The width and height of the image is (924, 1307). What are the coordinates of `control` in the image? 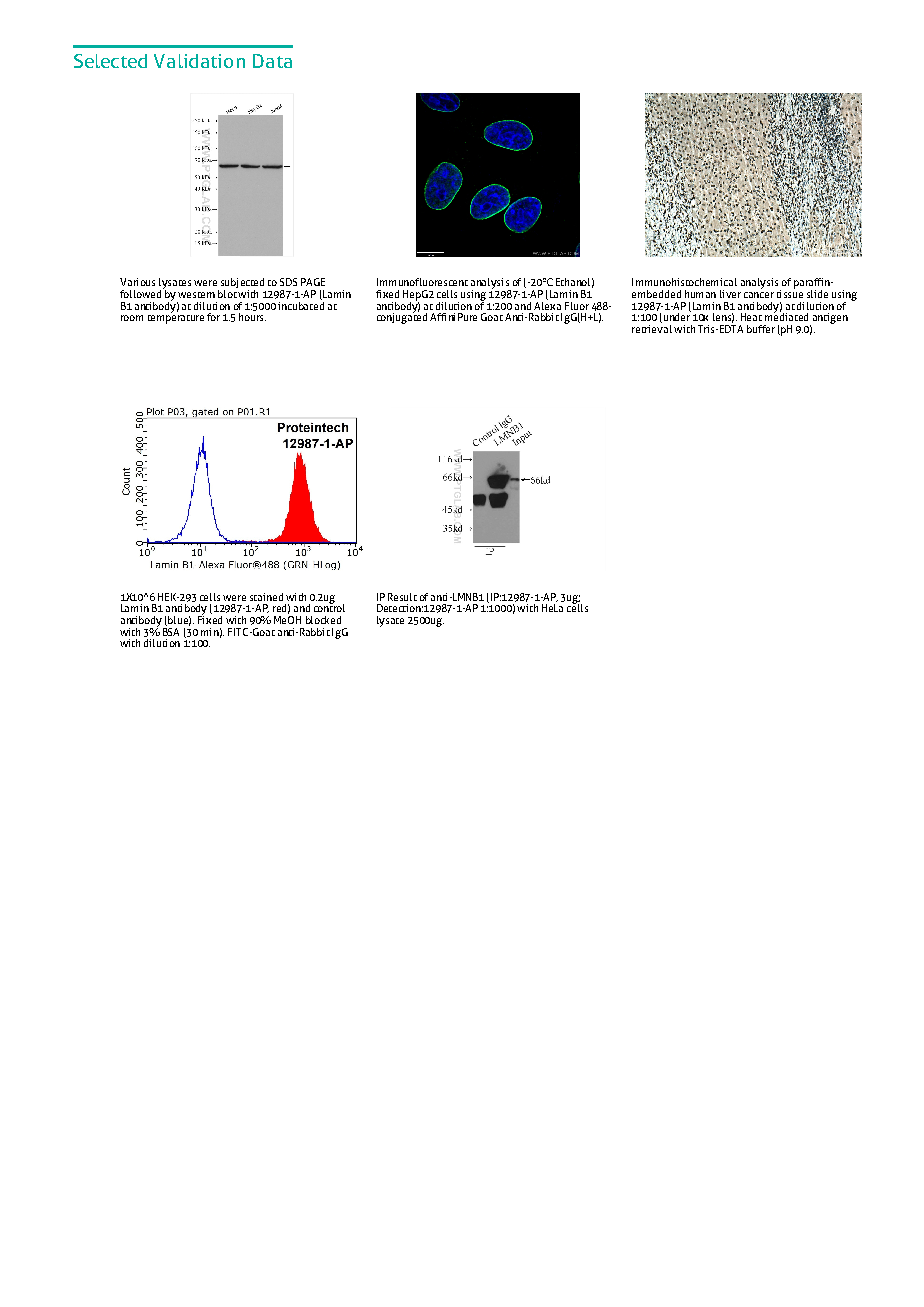 It's located at (329, 607).
